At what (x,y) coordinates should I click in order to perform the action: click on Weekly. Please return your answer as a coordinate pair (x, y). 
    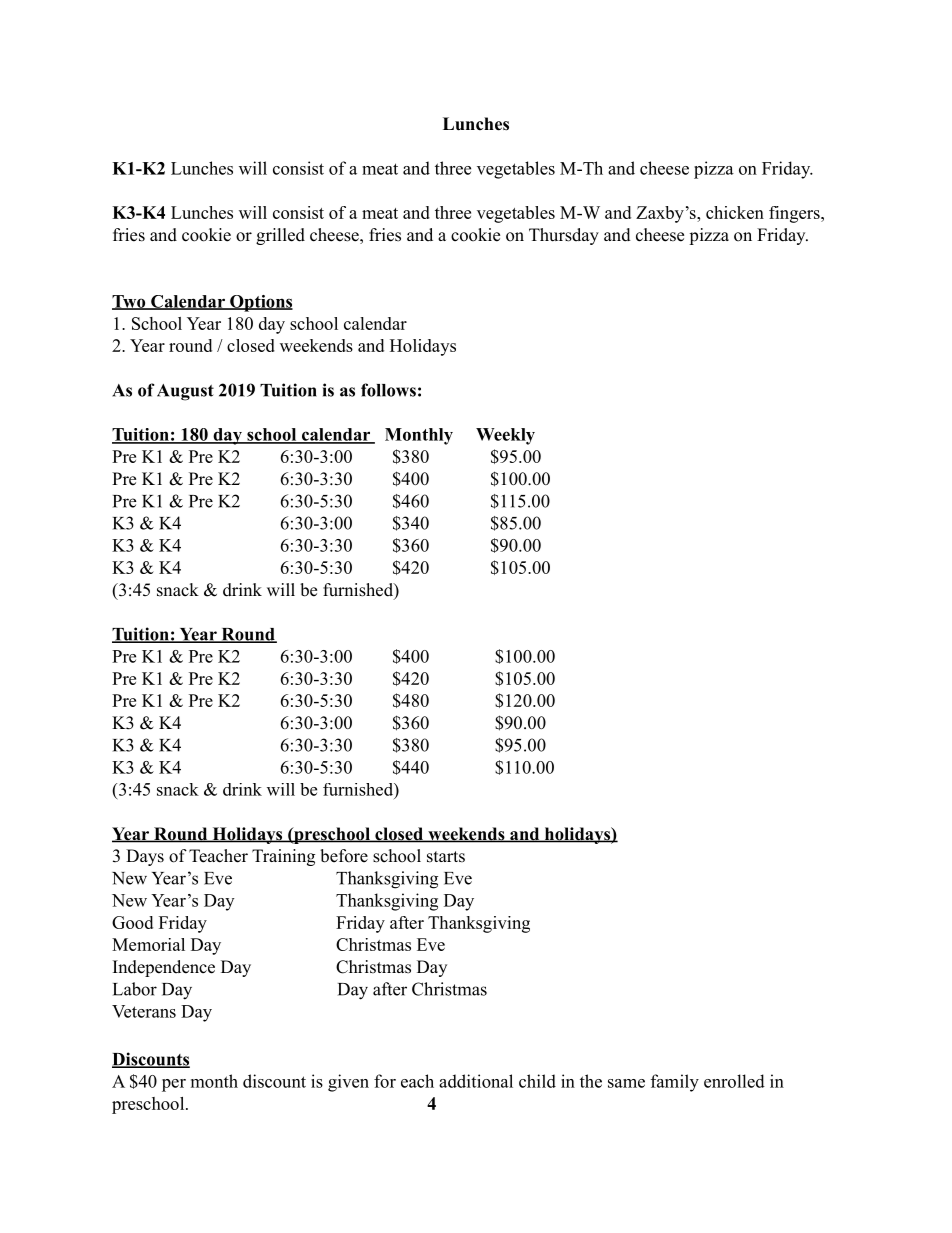
    Looking at the image, I should click on (505, 436).
